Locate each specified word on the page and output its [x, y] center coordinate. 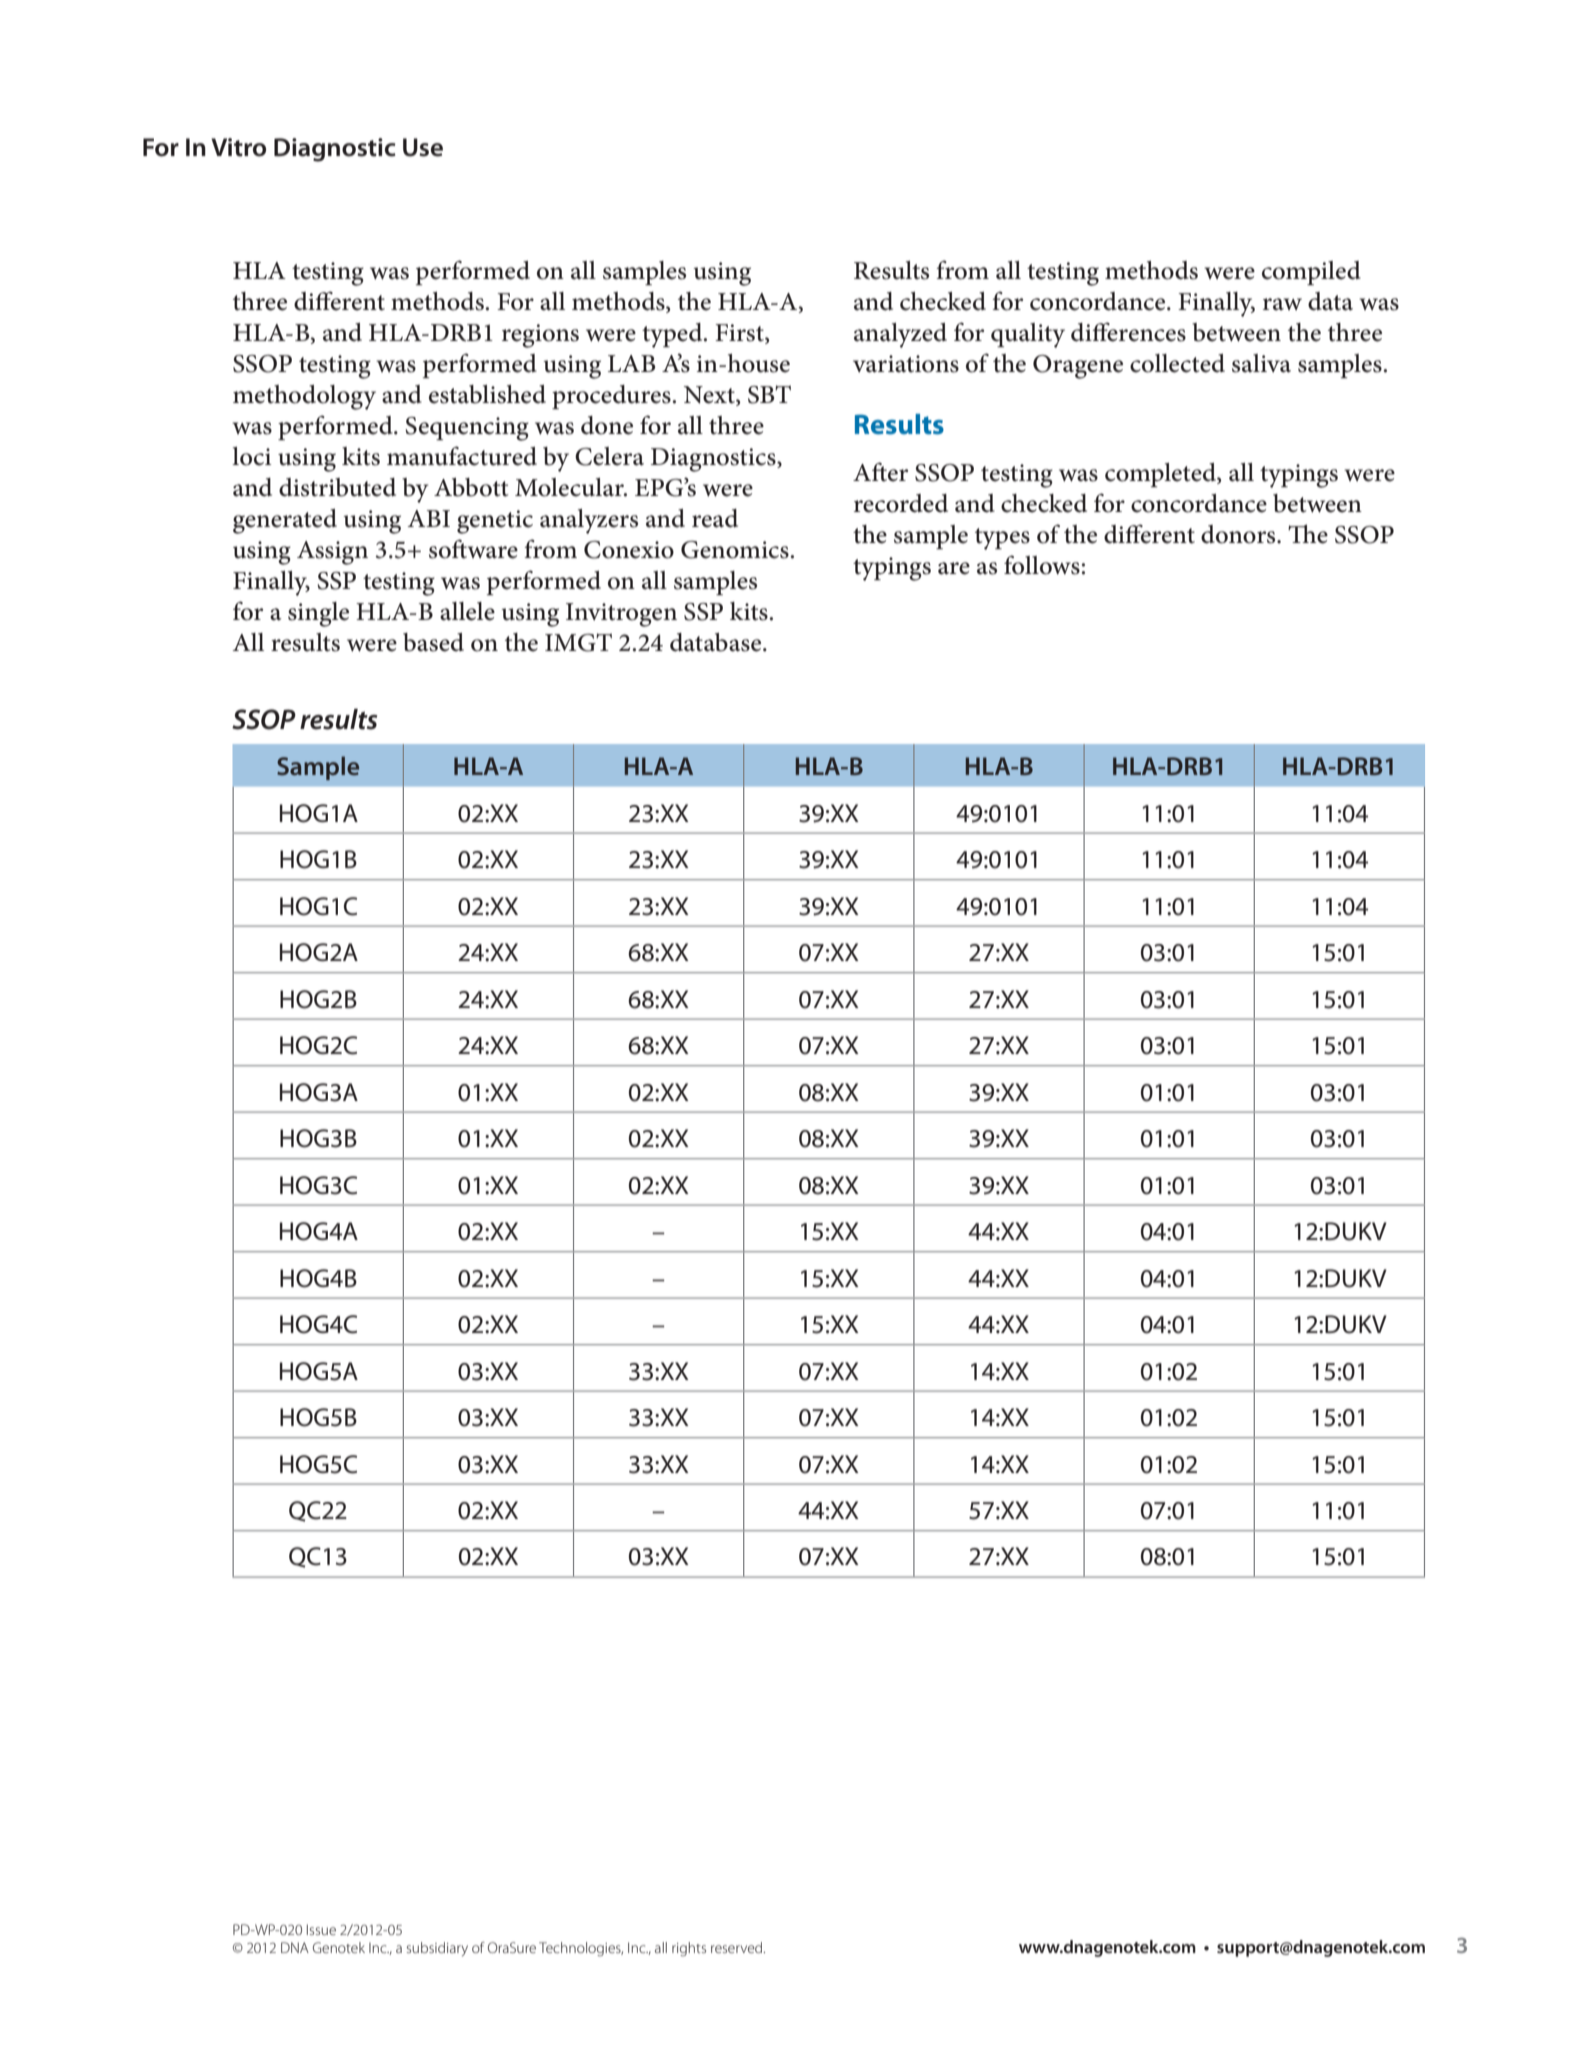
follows [1042, 565]
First [740, 334]
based [433, 642]
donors [1239, 534]
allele [467, 611]
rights [689, 1949]
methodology [304, 397]
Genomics [735, 550]
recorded [901, 503]
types [1002, 539]
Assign [332, 553]
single [318, 614]
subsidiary [437, 1949]
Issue [321, 1929]
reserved [738, 1947]
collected [1177, 363]
